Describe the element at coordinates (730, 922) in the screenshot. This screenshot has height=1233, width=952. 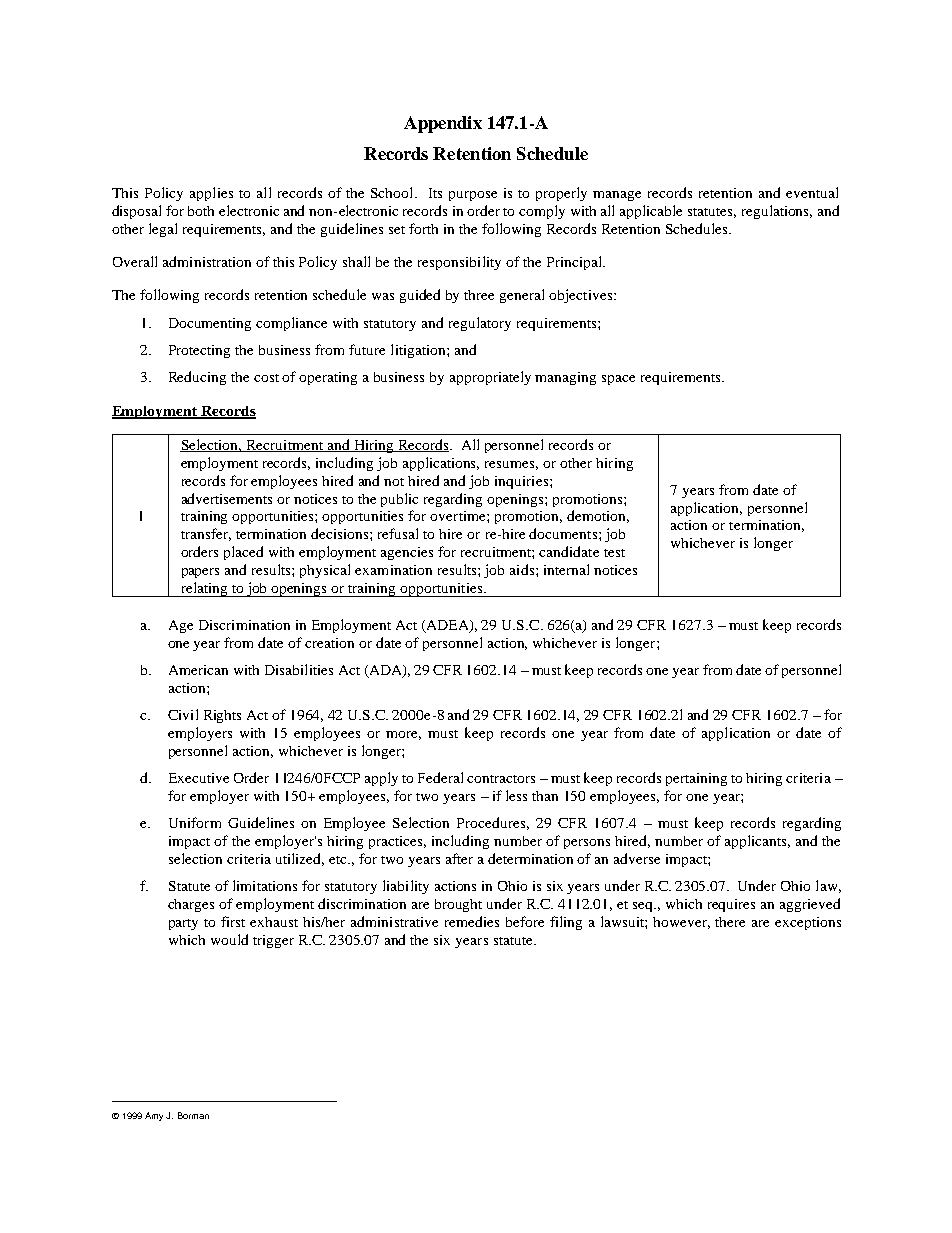
I see `there` at that location.
